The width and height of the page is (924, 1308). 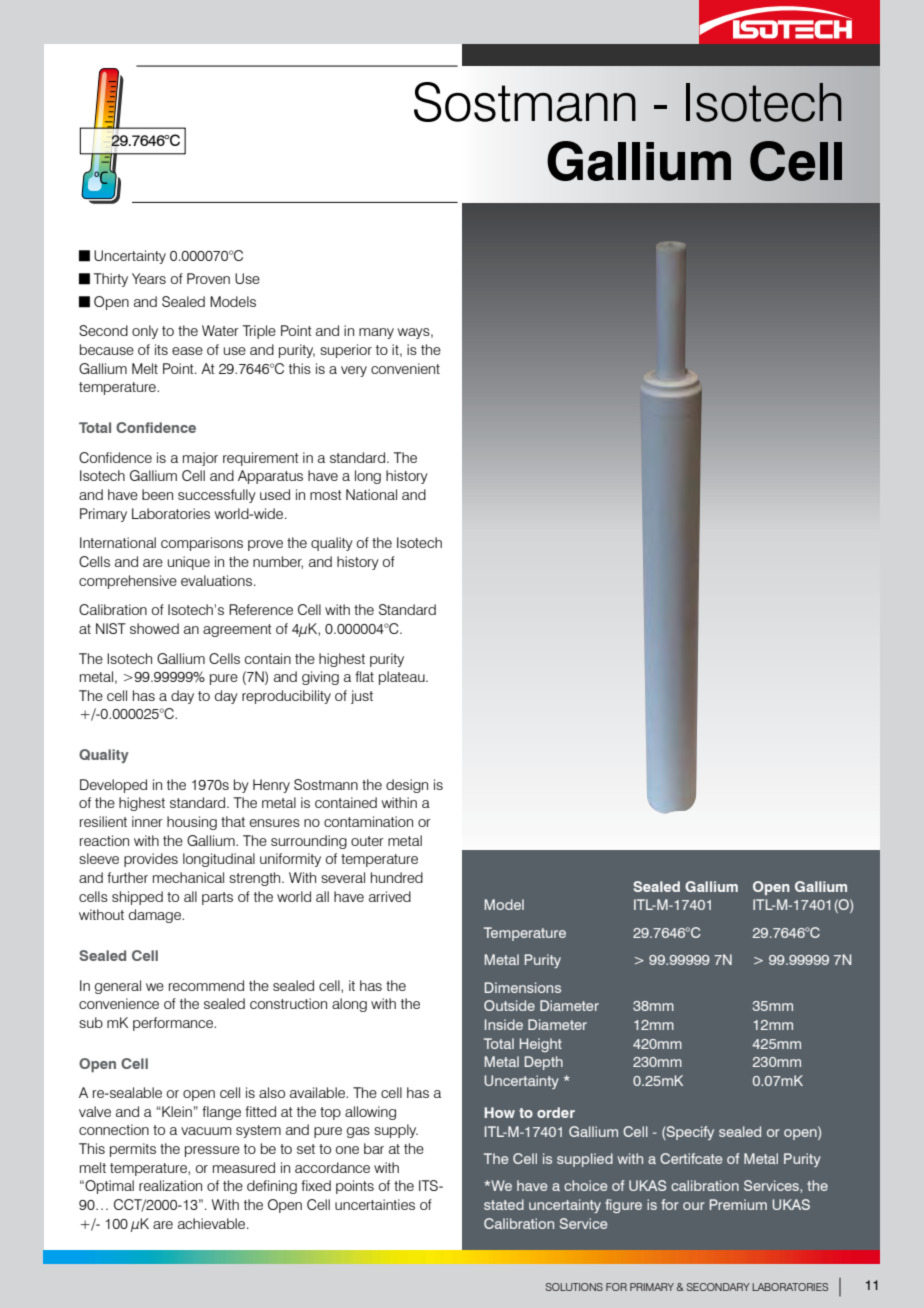 I want to click on design, so click(x=407, y=786).
